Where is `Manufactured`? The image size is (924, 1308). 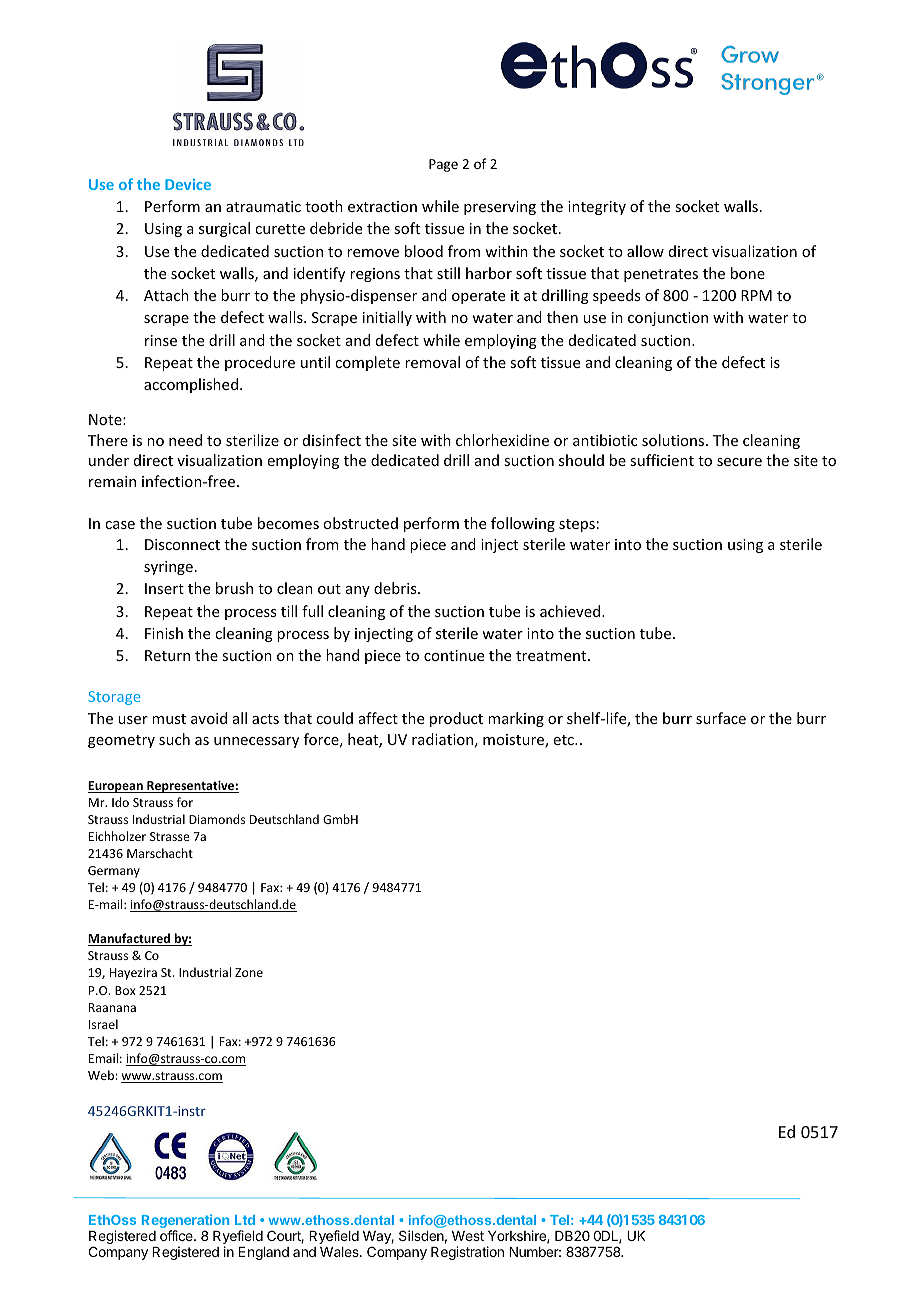
Manufactured is located at coordinates (130, 939).
